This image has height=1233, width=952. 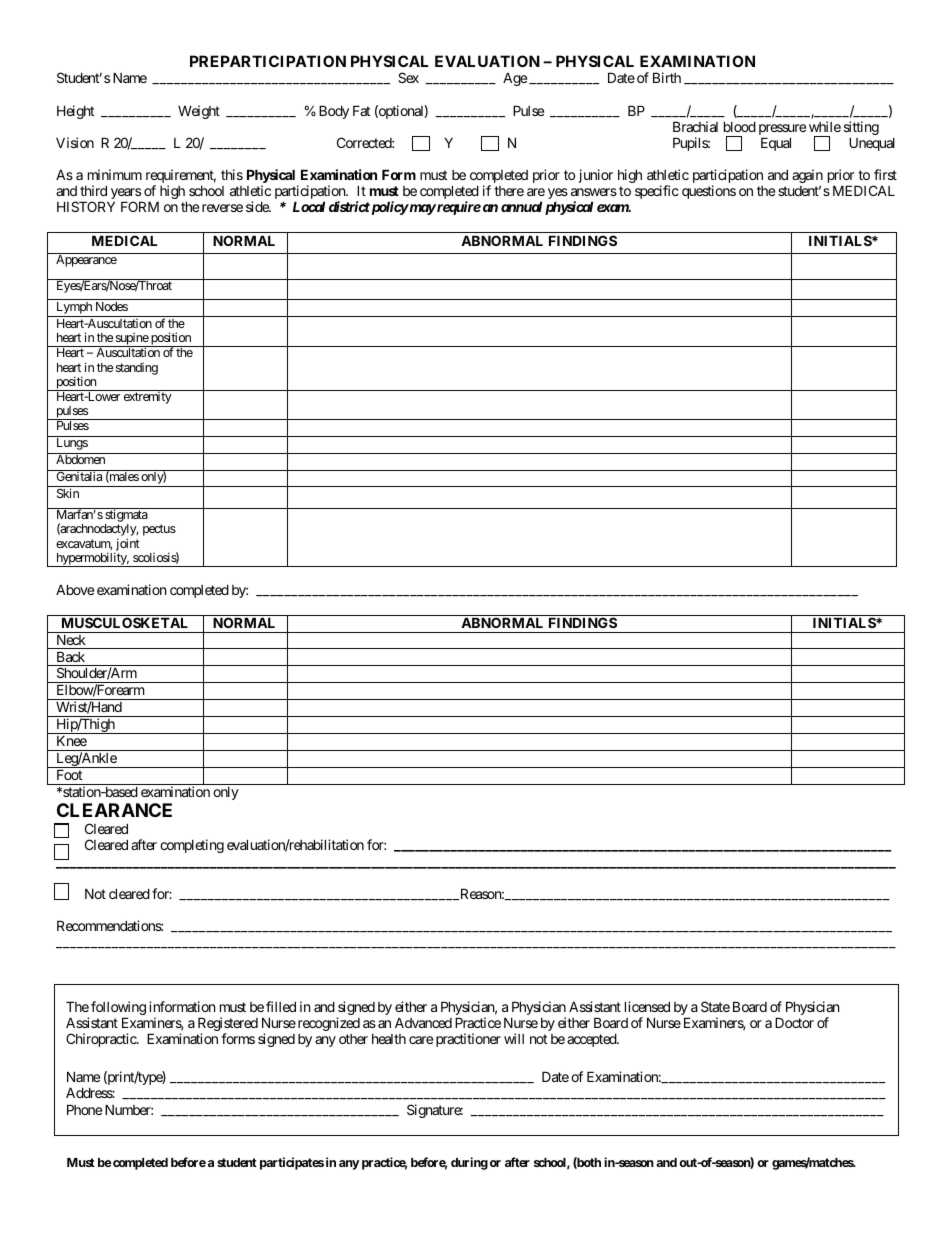 I want to click on questions, so click(x=709, y=192).
